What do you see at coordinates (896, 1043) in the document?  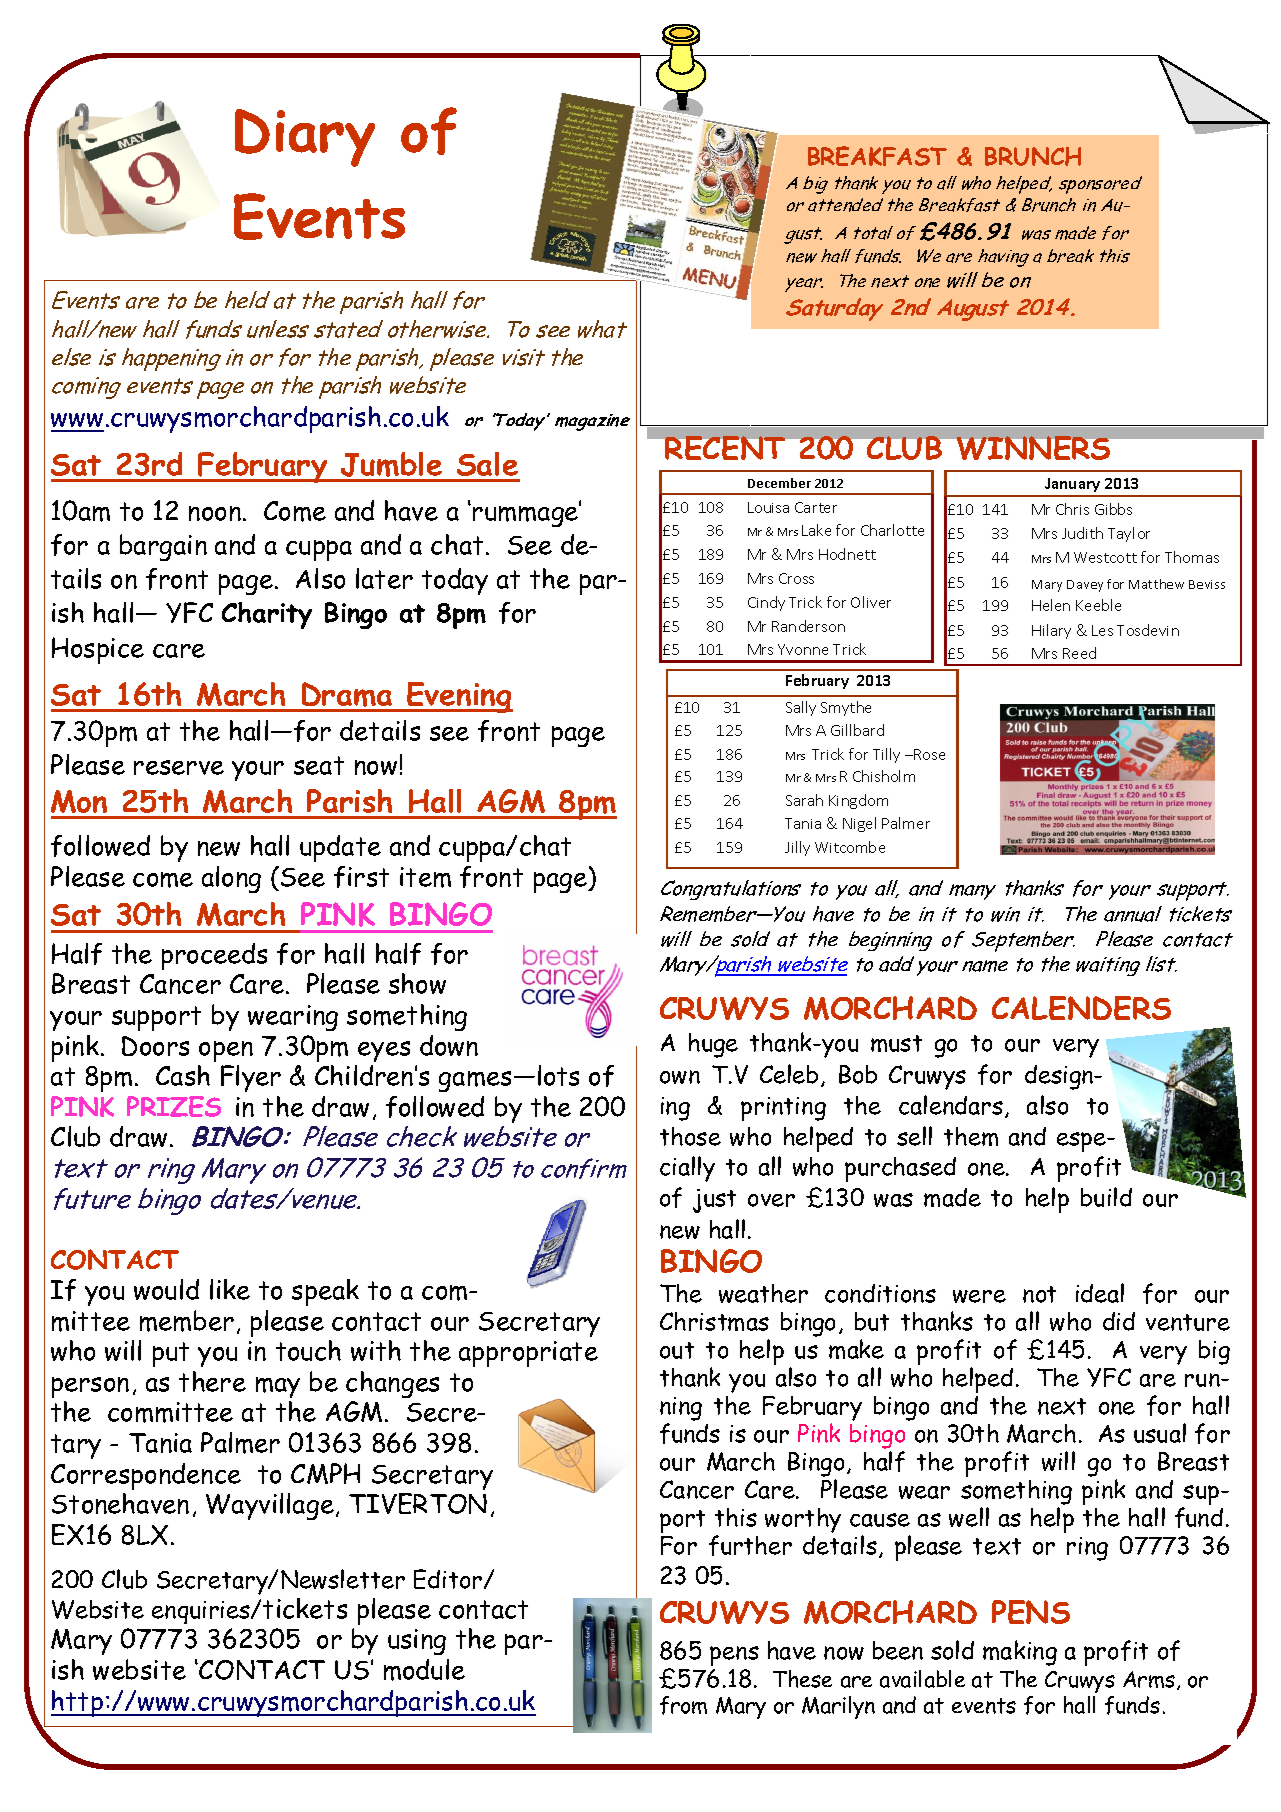 I see `must` at bounding box center [896, 1043].
